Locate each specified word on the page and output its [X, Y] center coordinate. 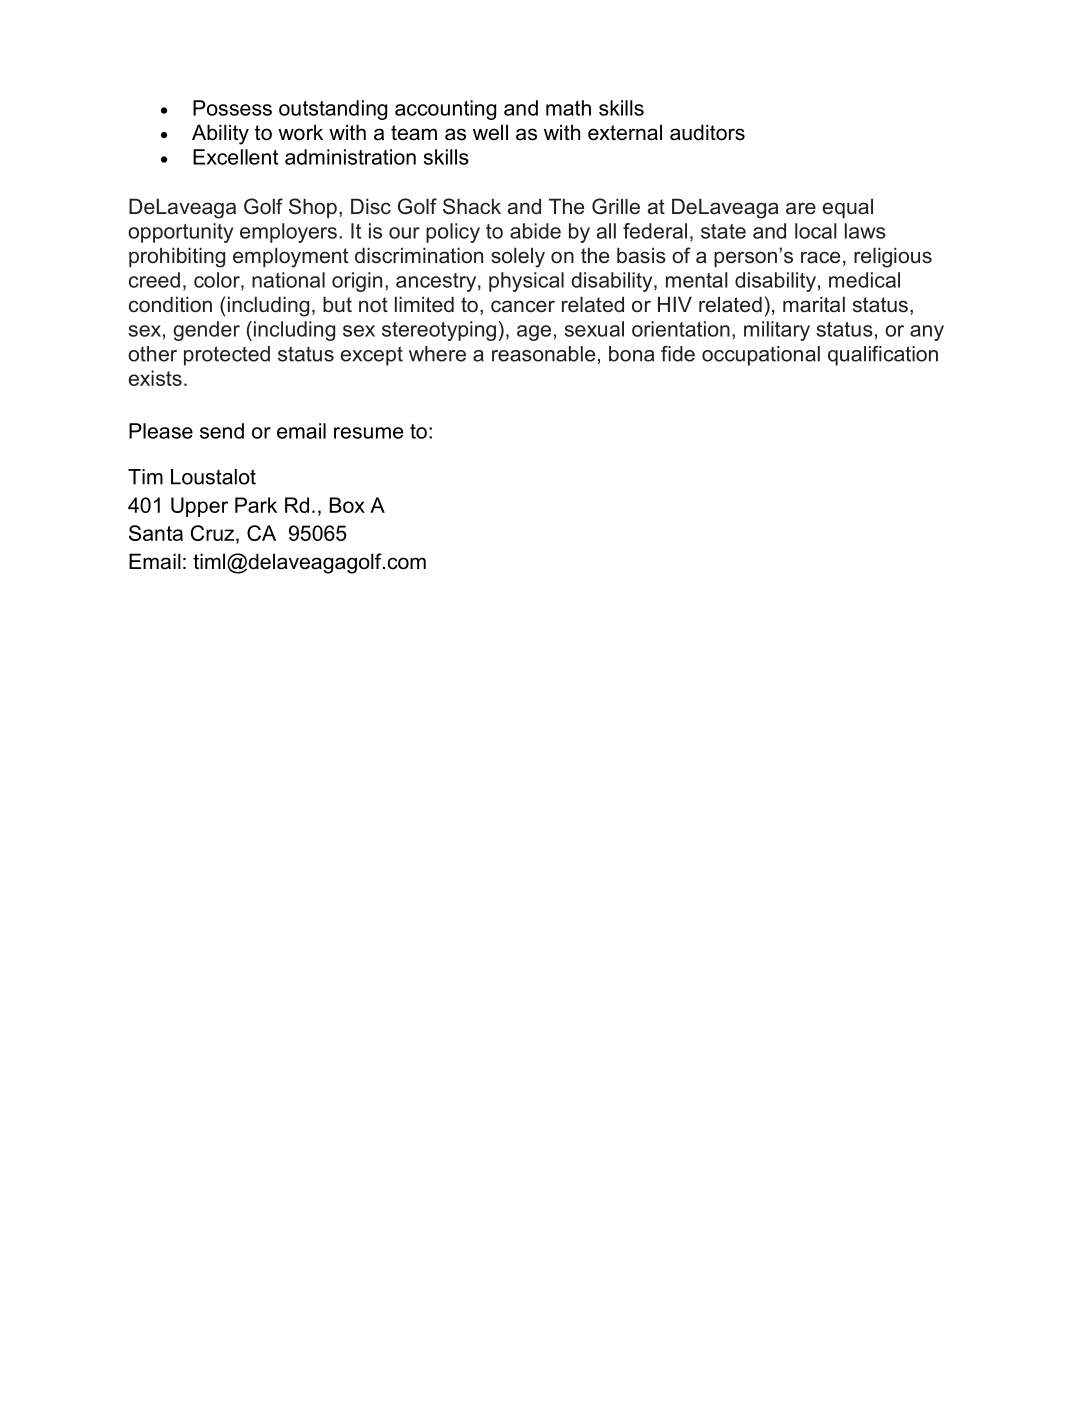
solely [518, 257]
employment [290, 257]
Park [256, 505]
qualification [883, 355]
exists [155, 378]
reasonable [543, 354]
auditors [707, 132]
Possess [232, 108]
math [568, 108]
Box [347, 505]
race [820, 257]
